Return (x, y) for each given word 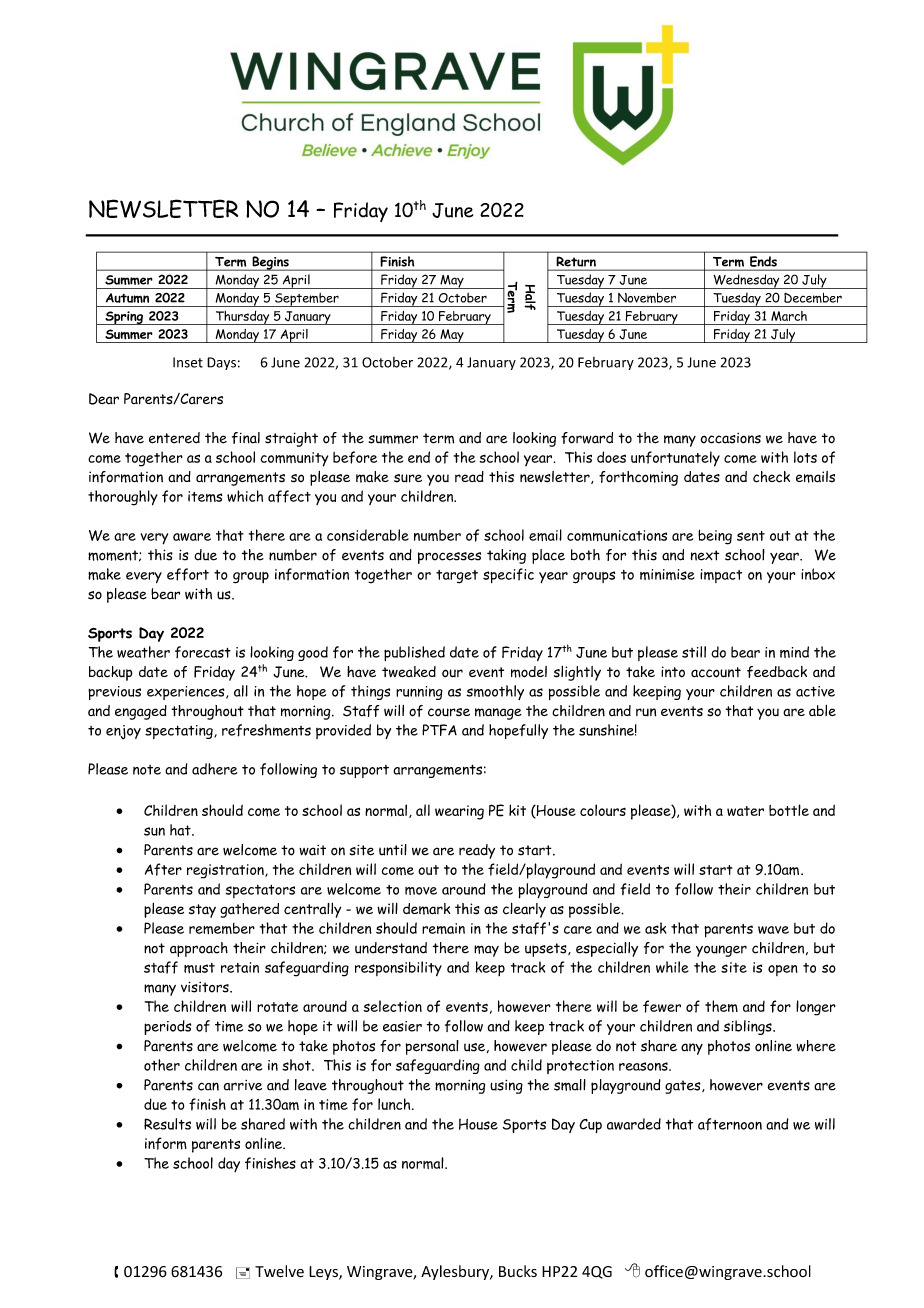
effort (188, 574)
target (457, 577)
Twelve (279, 1271)
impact (721, 576)
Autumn (127, 298)
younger (721, 951)
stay (202, 911)
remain (443, 928)
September (307, 300)
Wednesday (746, 281)
